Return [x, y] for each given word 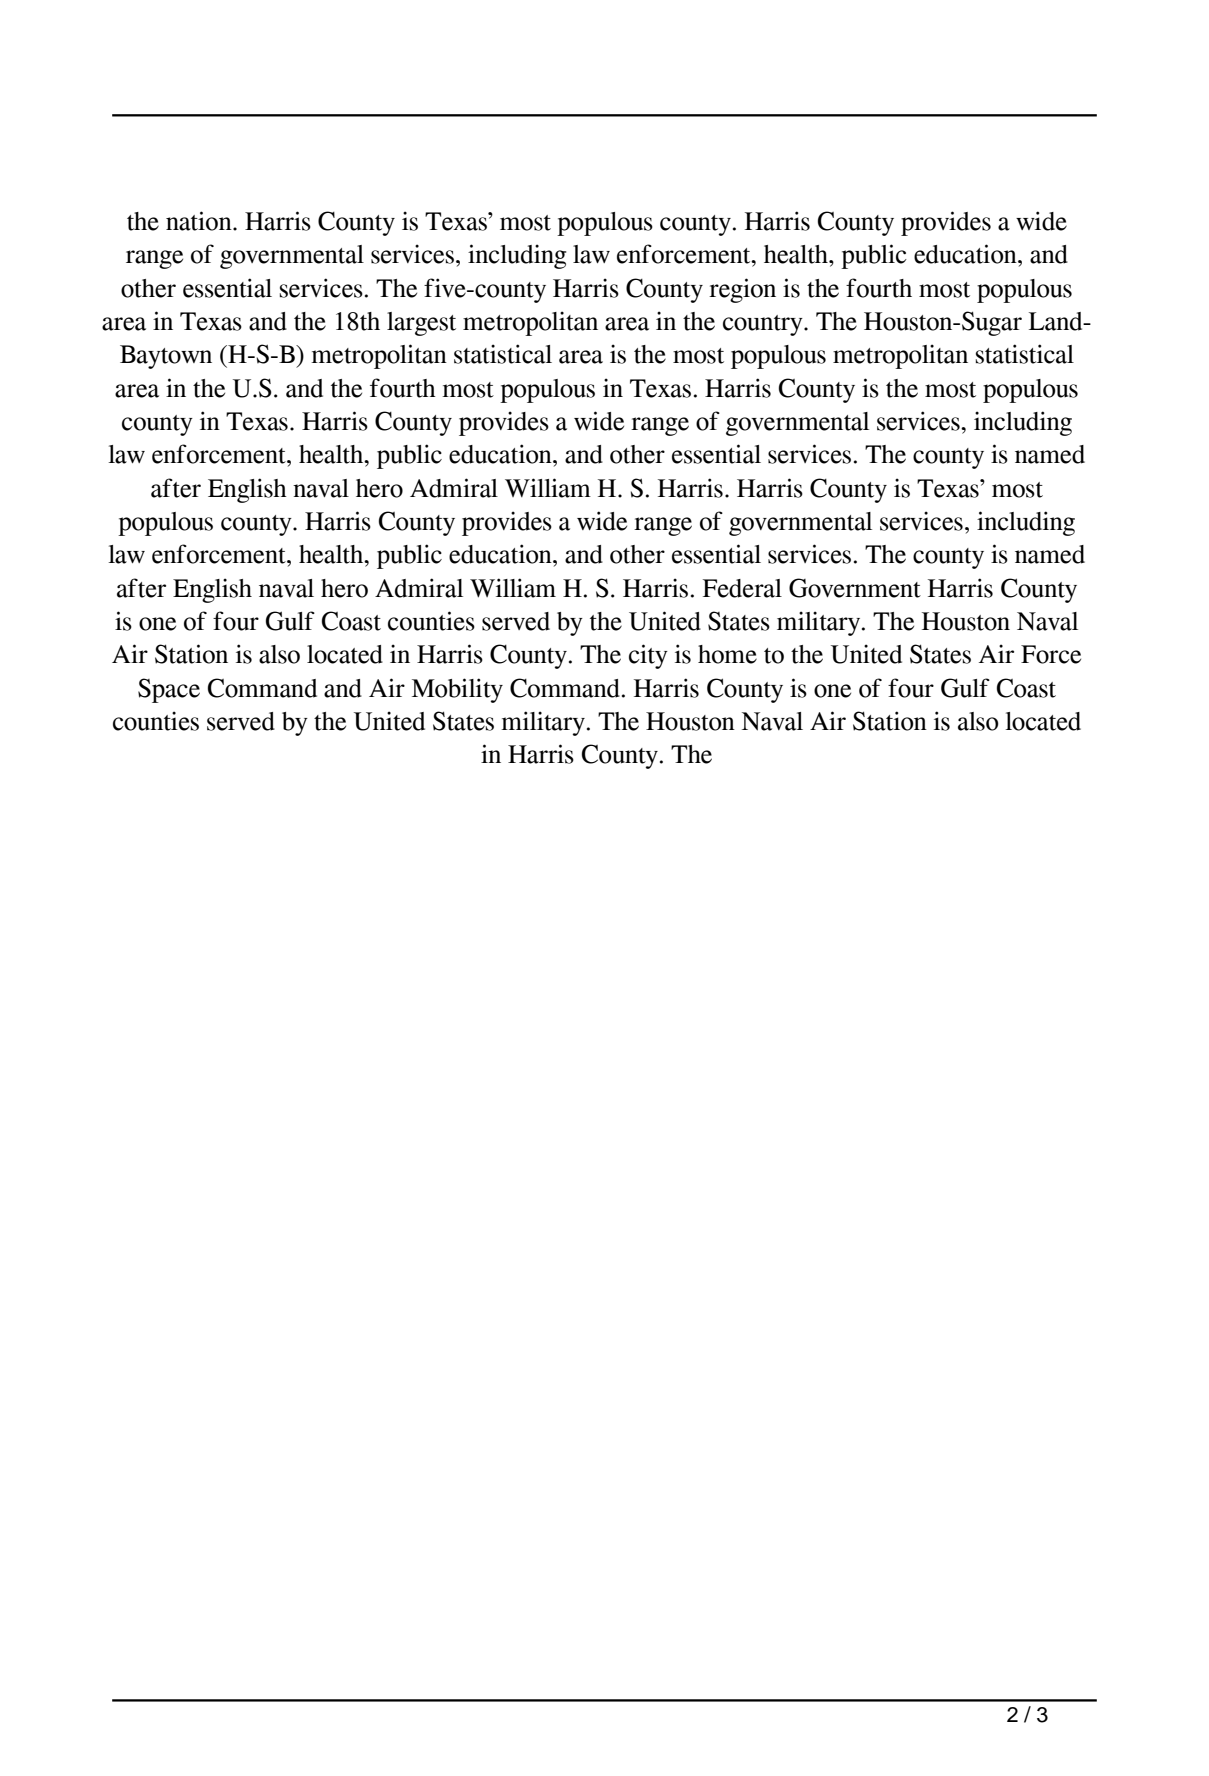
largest [421, 324]
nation [200, 221]
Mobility [457, 690]
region [742, 290]
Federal [742, 588]
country [764, 325]
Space [169, 690]
